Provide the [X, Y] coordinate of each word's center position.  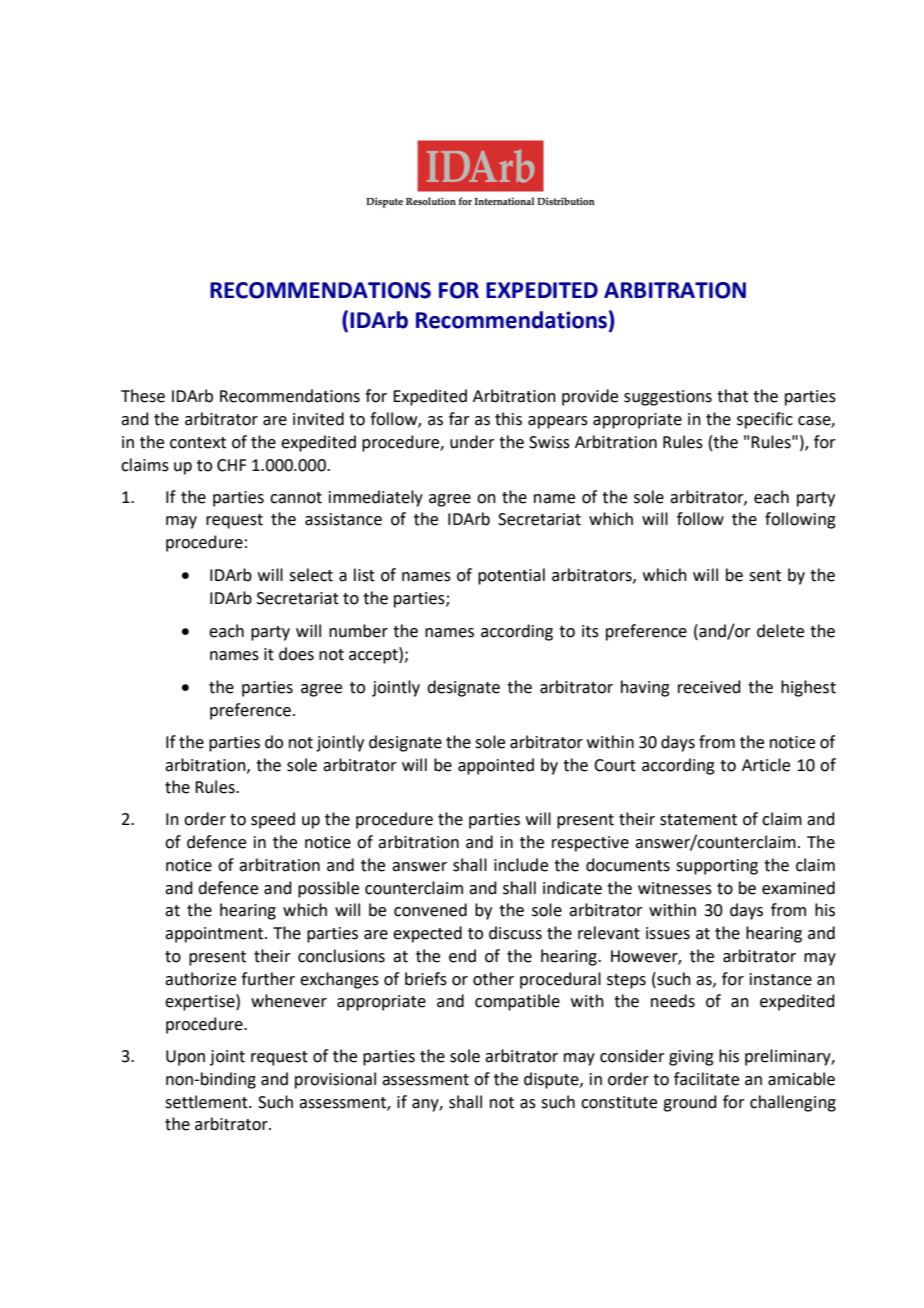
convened [430, 910]
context [198, 443]
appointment [215, 935]
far [459, 419]
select [311, 575]
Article [766, 765]
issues [668, 933]
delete [780, 631]
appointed [496, 766]
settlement [207, 1102]
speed [273, 820]
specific [765, 420]
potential [511, 576]
